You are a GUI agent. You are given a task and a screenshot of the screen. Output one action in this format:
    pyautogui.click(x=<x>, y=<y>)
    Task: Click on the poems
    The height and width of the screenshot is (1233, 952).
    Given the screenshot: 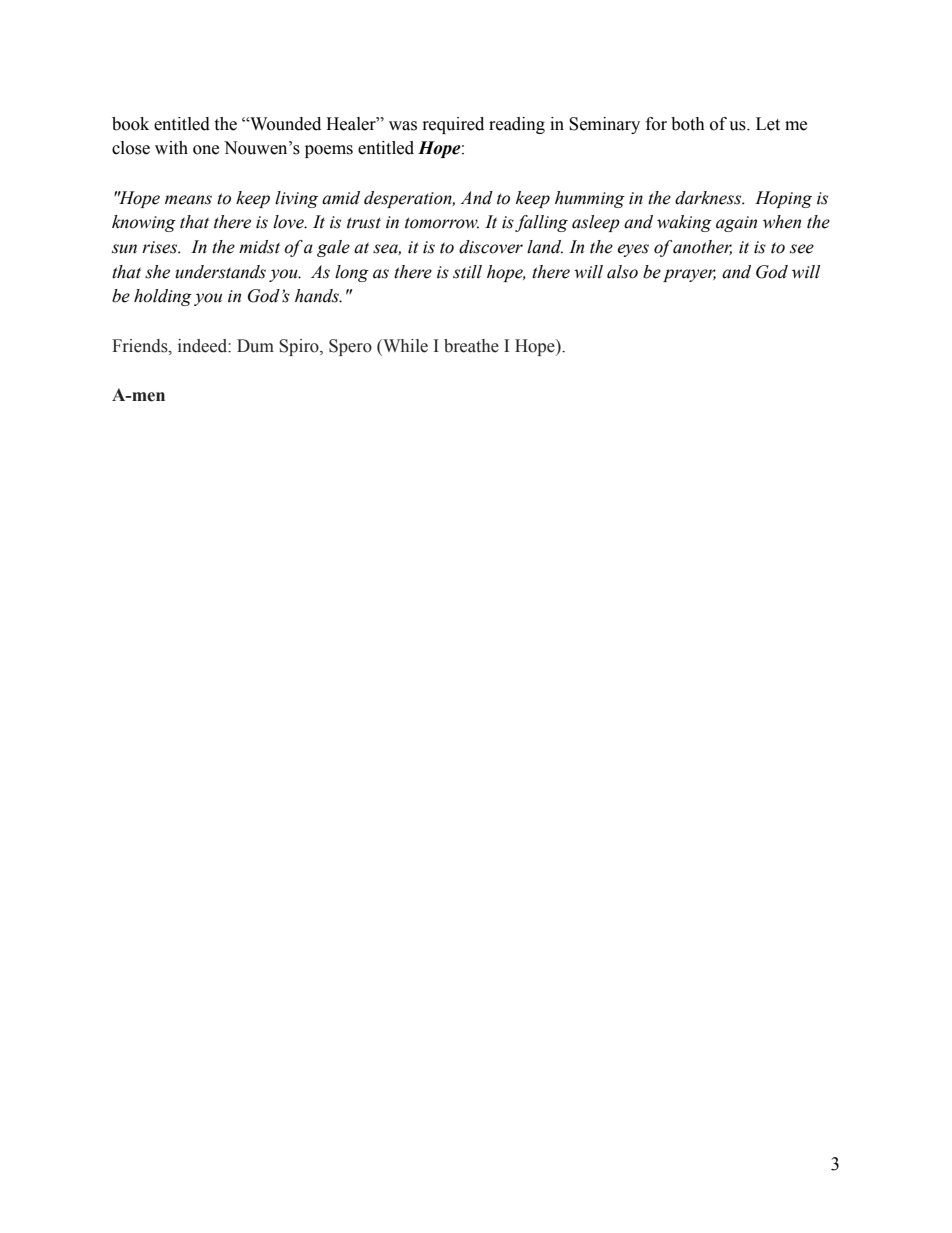 What is the action you would take?
    pyautogui.click(x=329, y=151)
